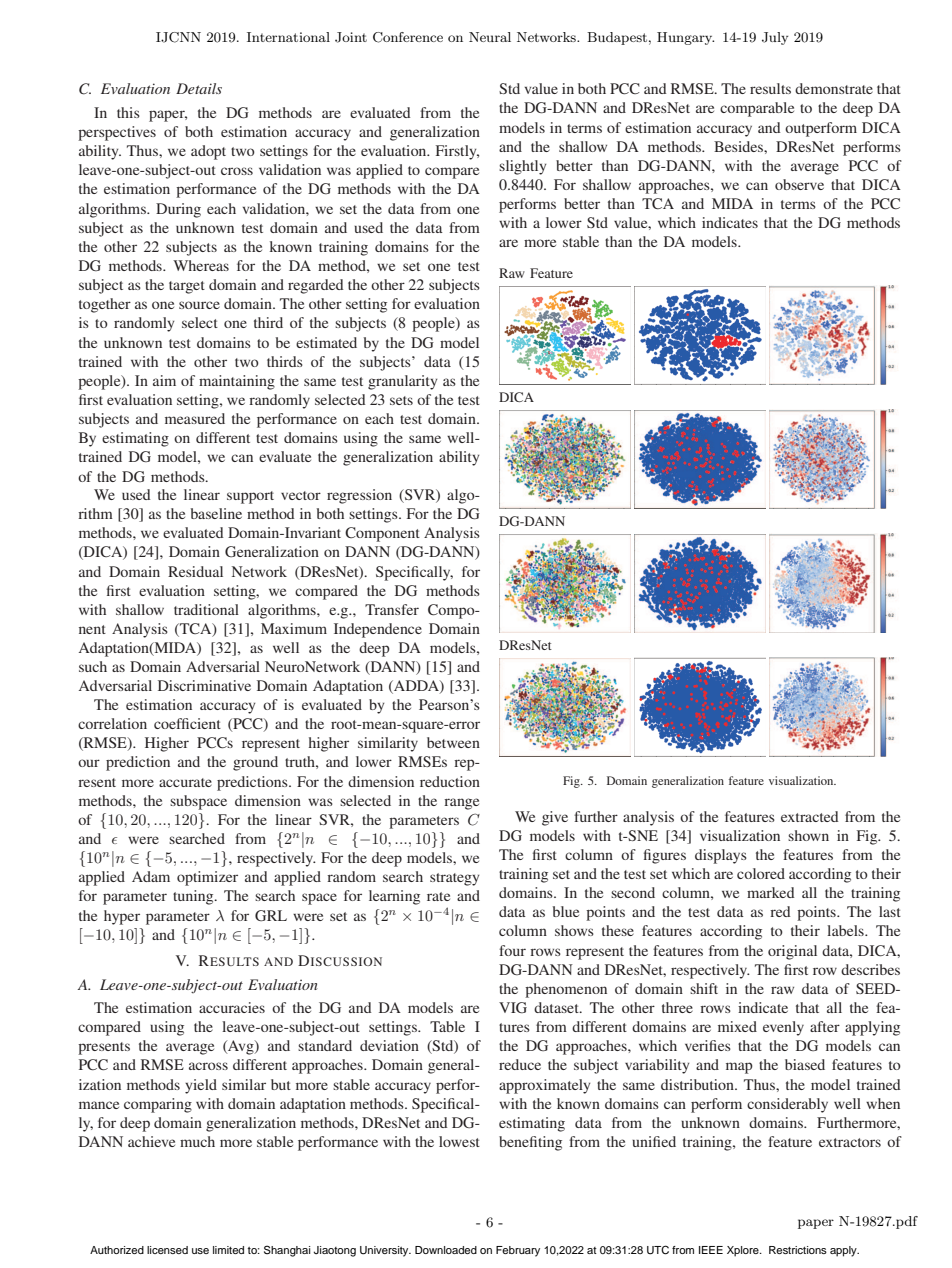  I want to click on extracted, so click(809, 816).
